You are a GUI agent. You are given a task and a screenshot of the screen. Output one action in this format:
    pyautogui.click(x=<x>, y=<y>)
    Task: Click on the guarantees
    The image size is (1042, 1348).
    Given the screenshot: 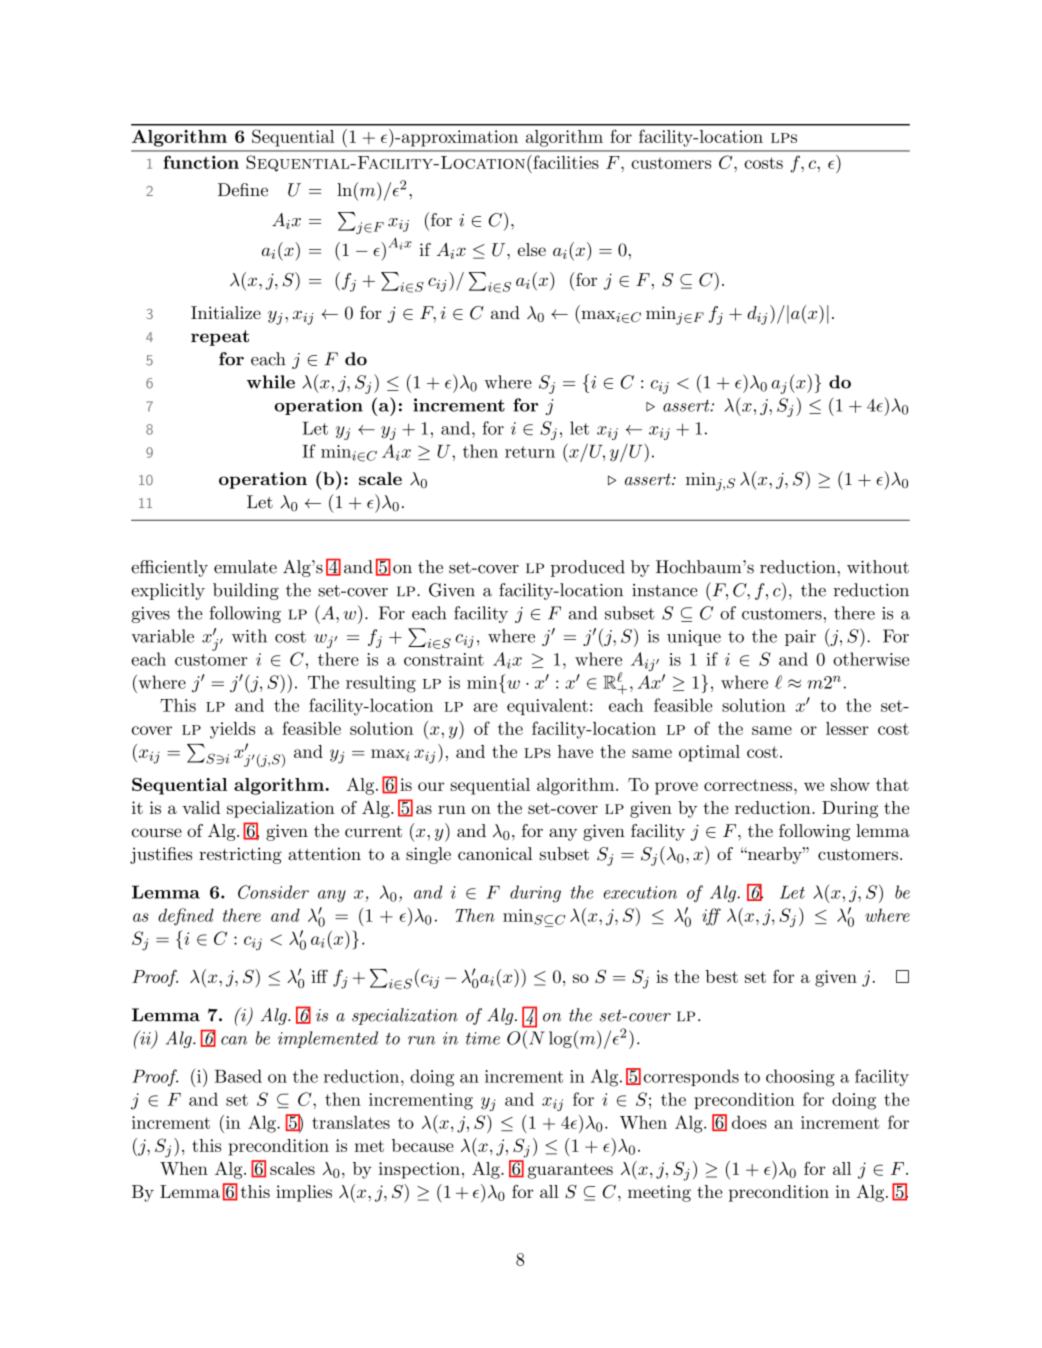 What is the action you would take?
    pyautogui.click(x=570, y=1171)
